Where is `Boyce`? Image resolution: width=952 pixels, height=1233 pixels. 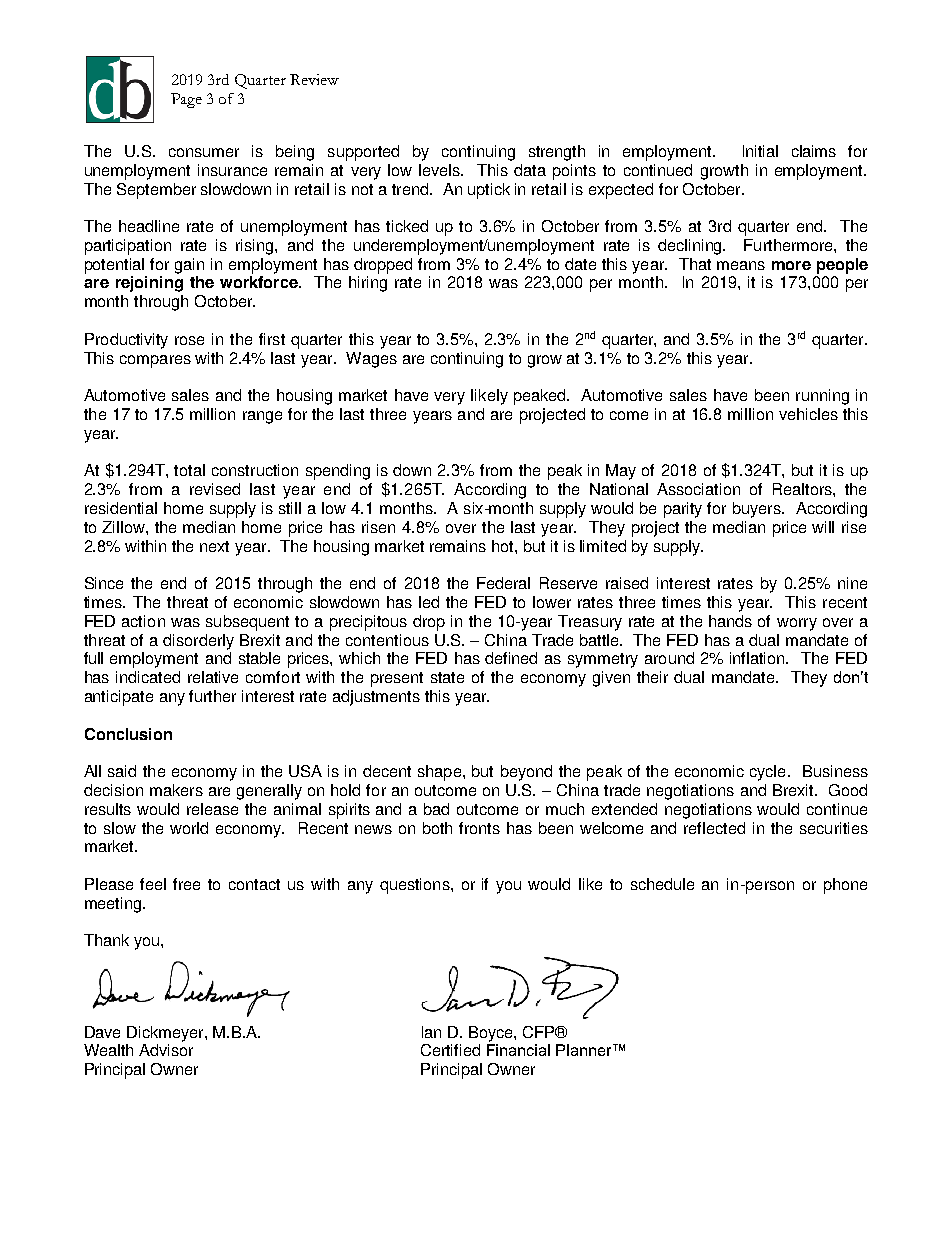 Boyce is located at coordinates (492, 1034).
